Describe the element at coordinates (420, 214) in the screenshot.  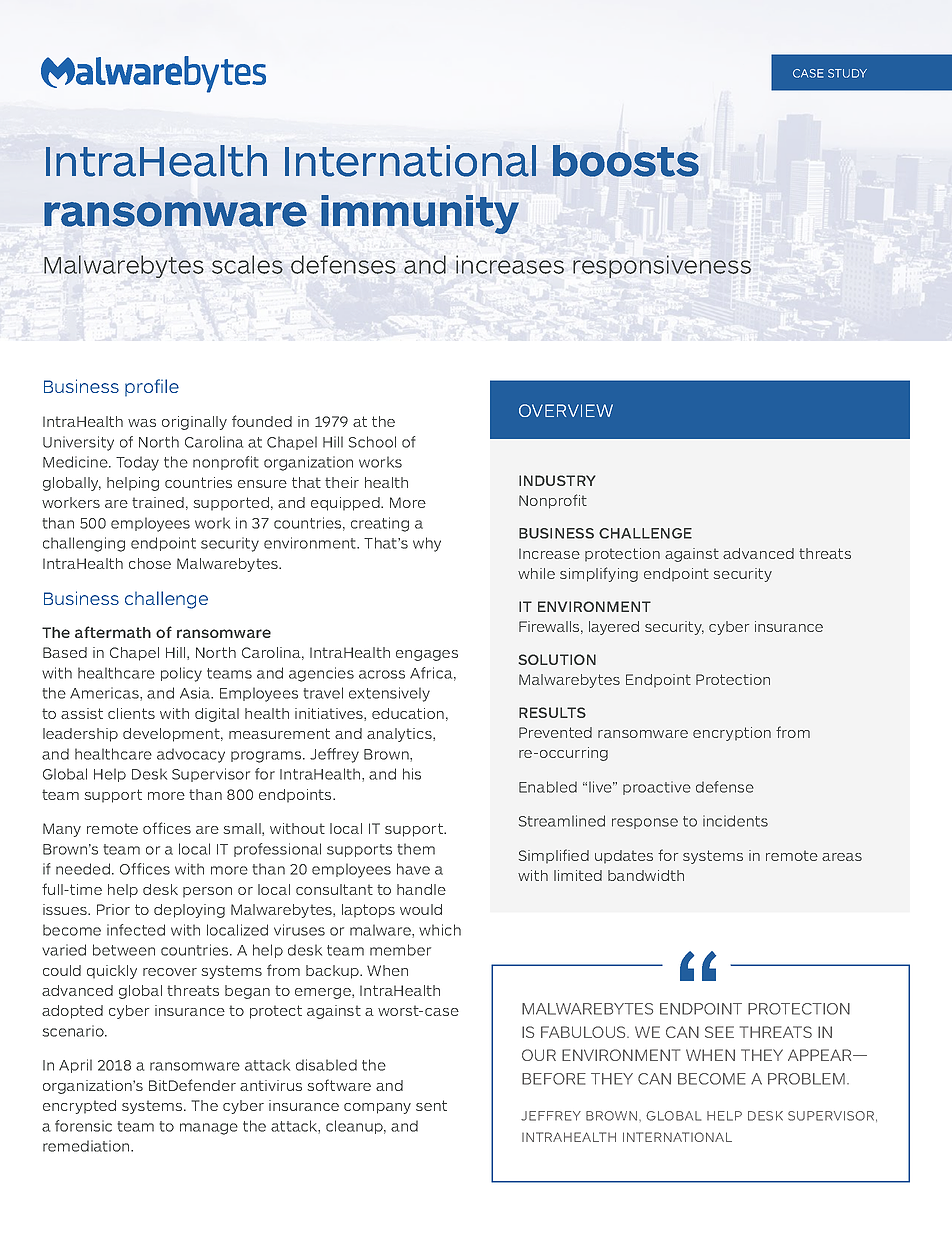
I see `immunity` at that location.
